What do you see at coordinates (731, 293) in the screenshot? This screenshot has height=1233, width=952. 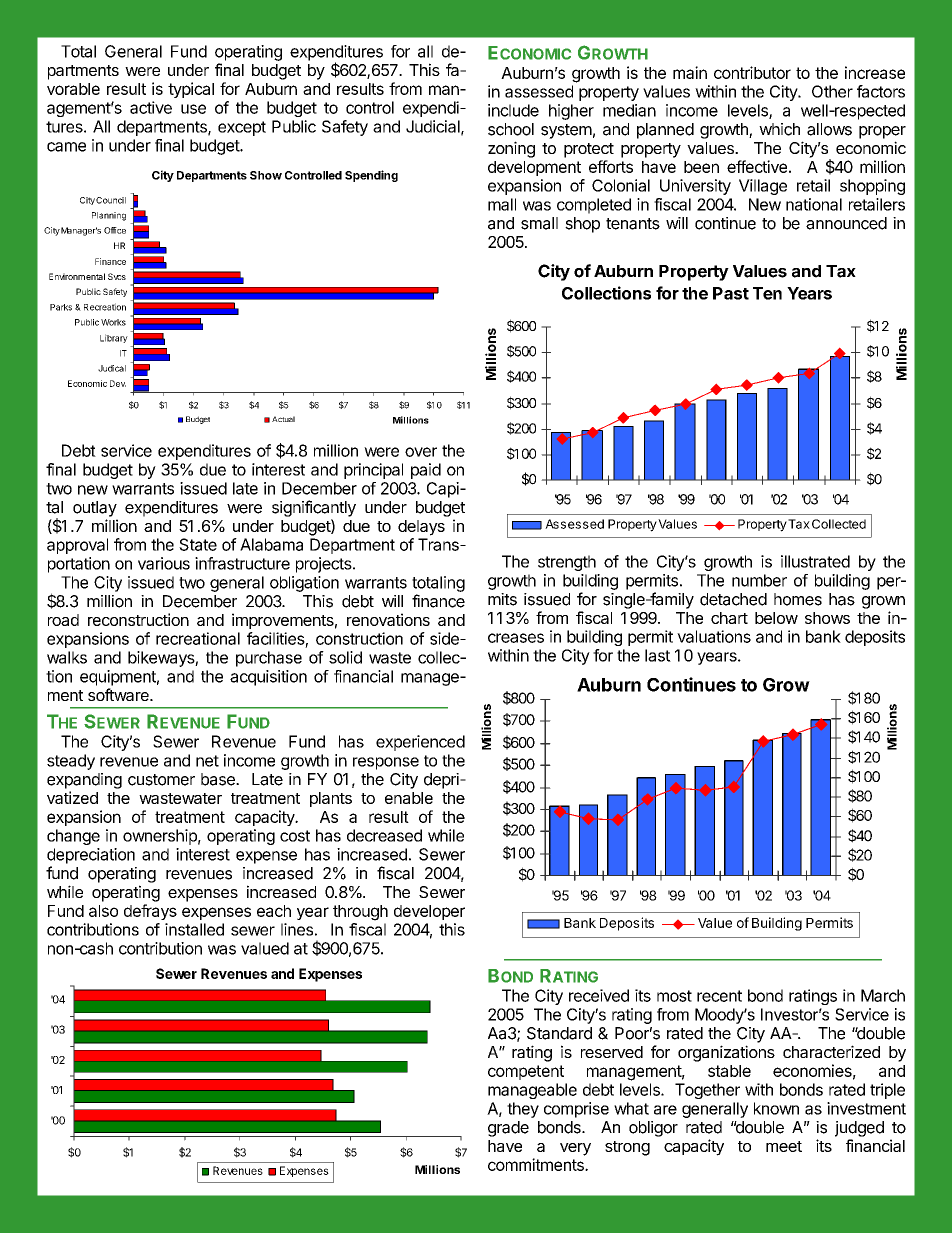 I see `Past` at bounding box center [731, 293].
